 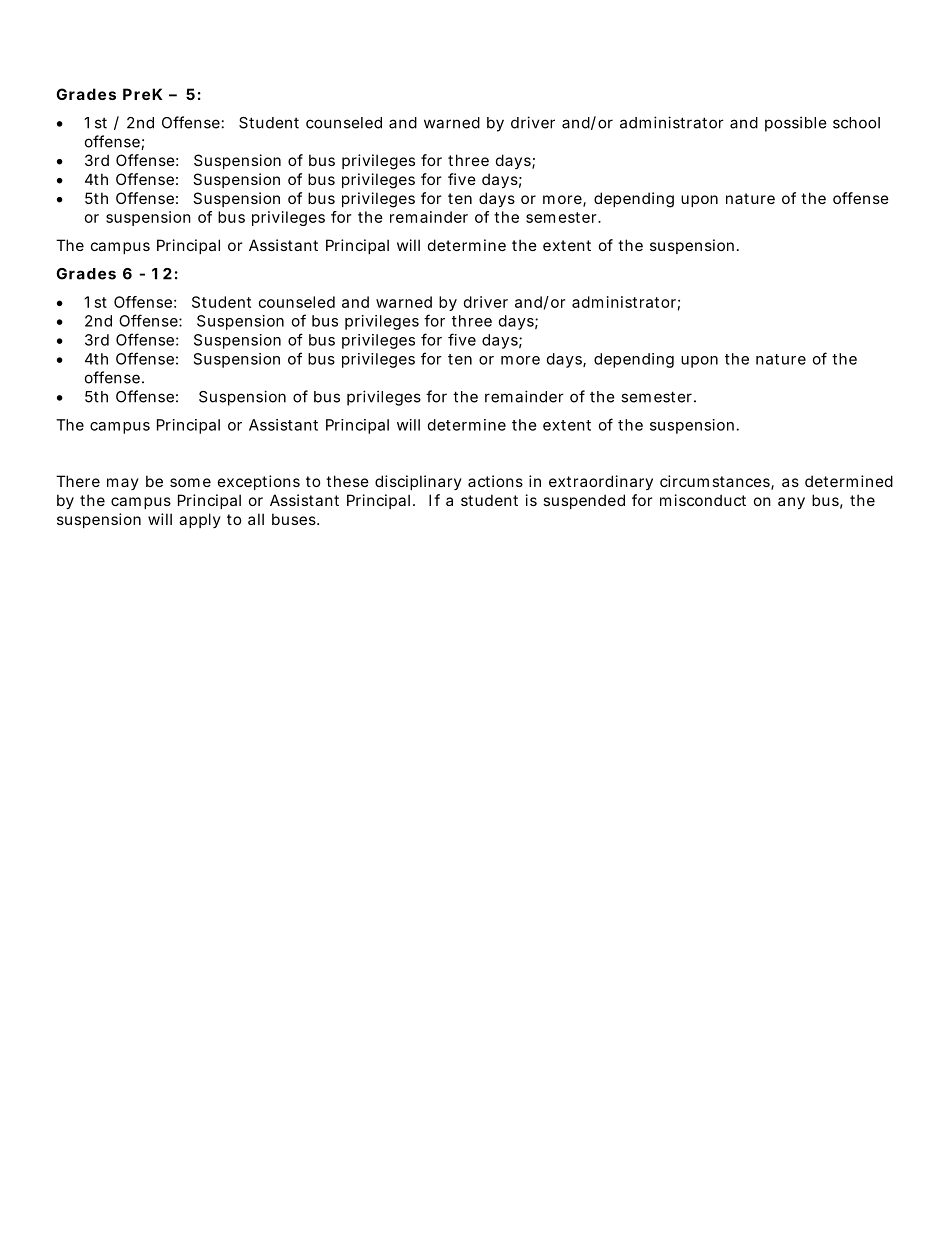 What do you see at coordinates (856, 123) in the screenshot?
I see `school` at bounding box center [856, 123].
